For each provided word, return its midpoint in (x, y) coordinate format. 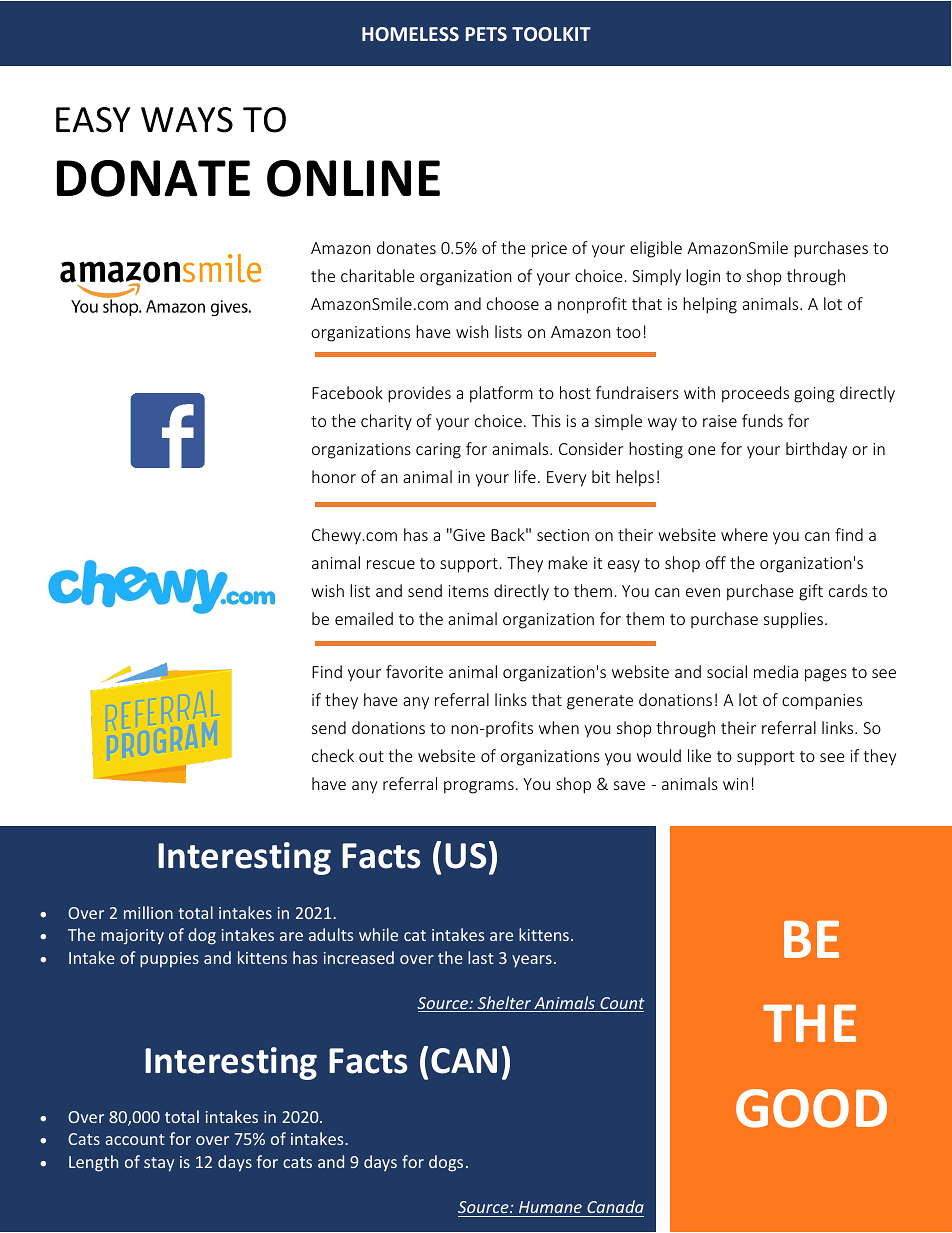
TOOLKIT (551, 34)
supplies (795, 620)
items (469, 591)
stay (159, 1164)
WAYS (187, 120)
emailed (364, 618)
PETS (486, 34)
